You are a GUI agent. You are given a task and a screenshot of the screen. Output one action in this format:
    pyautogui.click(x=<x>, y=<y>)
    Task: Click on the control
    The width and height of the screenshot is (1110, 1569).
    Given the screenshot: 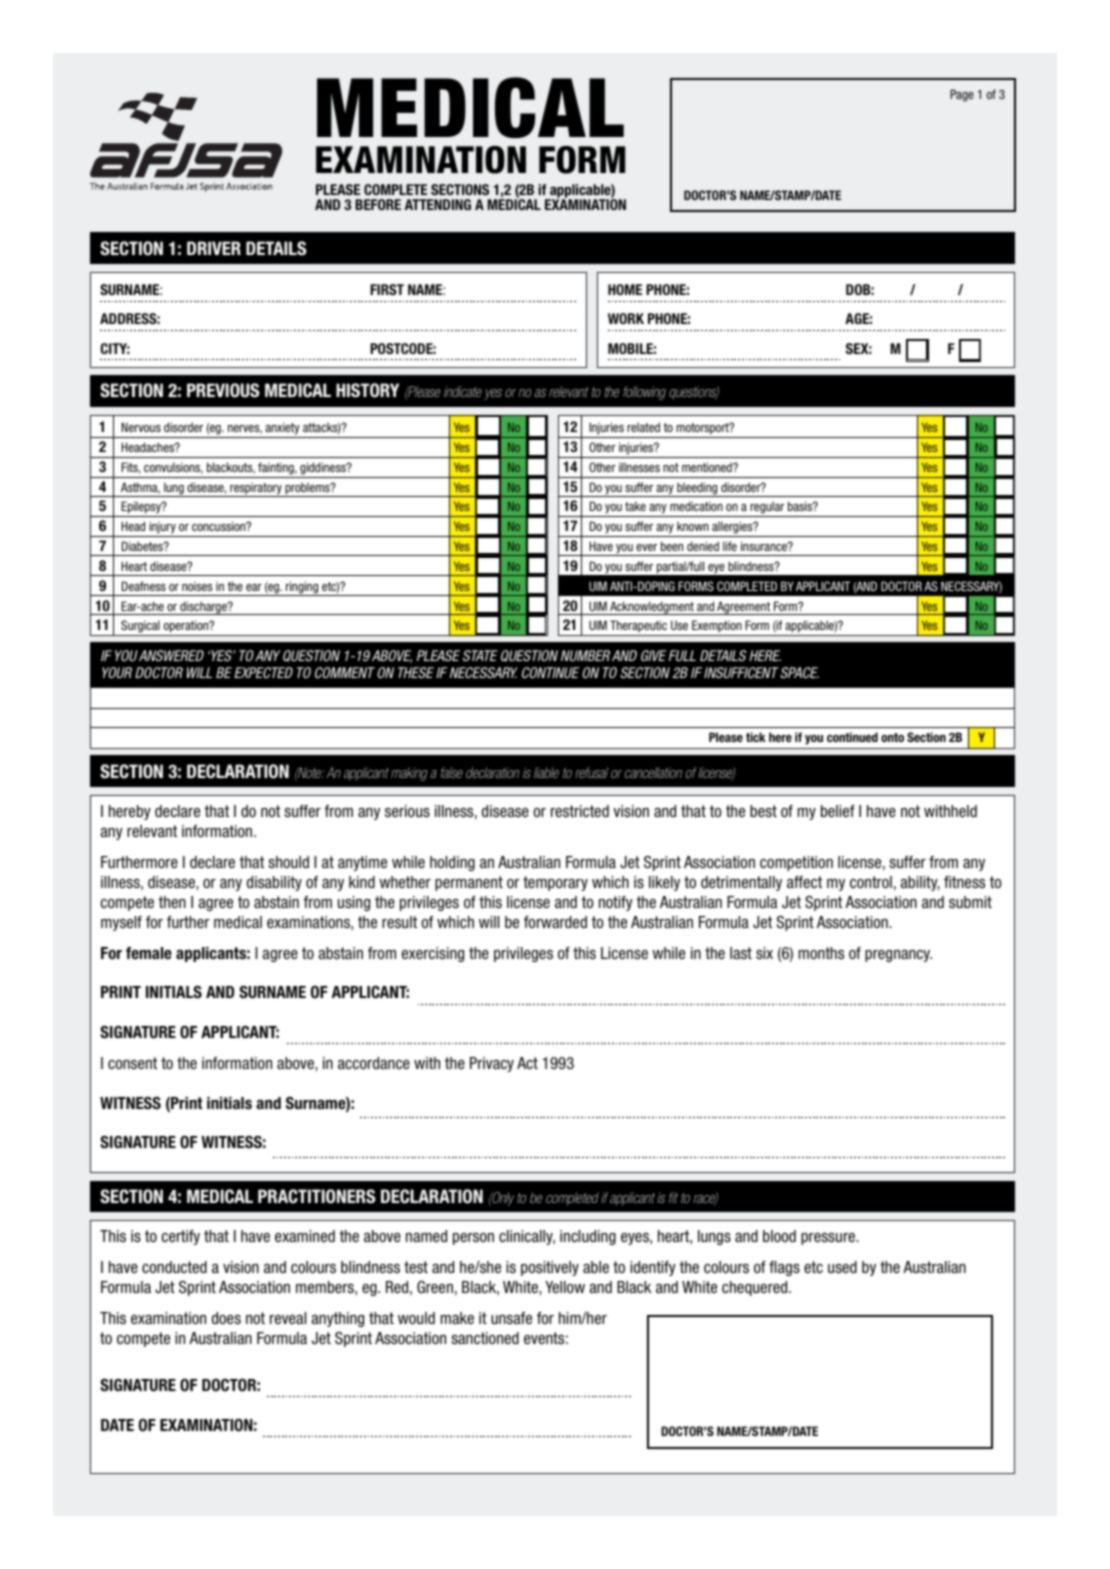 What is the action you would take?
    pyautogui.click(x=871, y=882)
